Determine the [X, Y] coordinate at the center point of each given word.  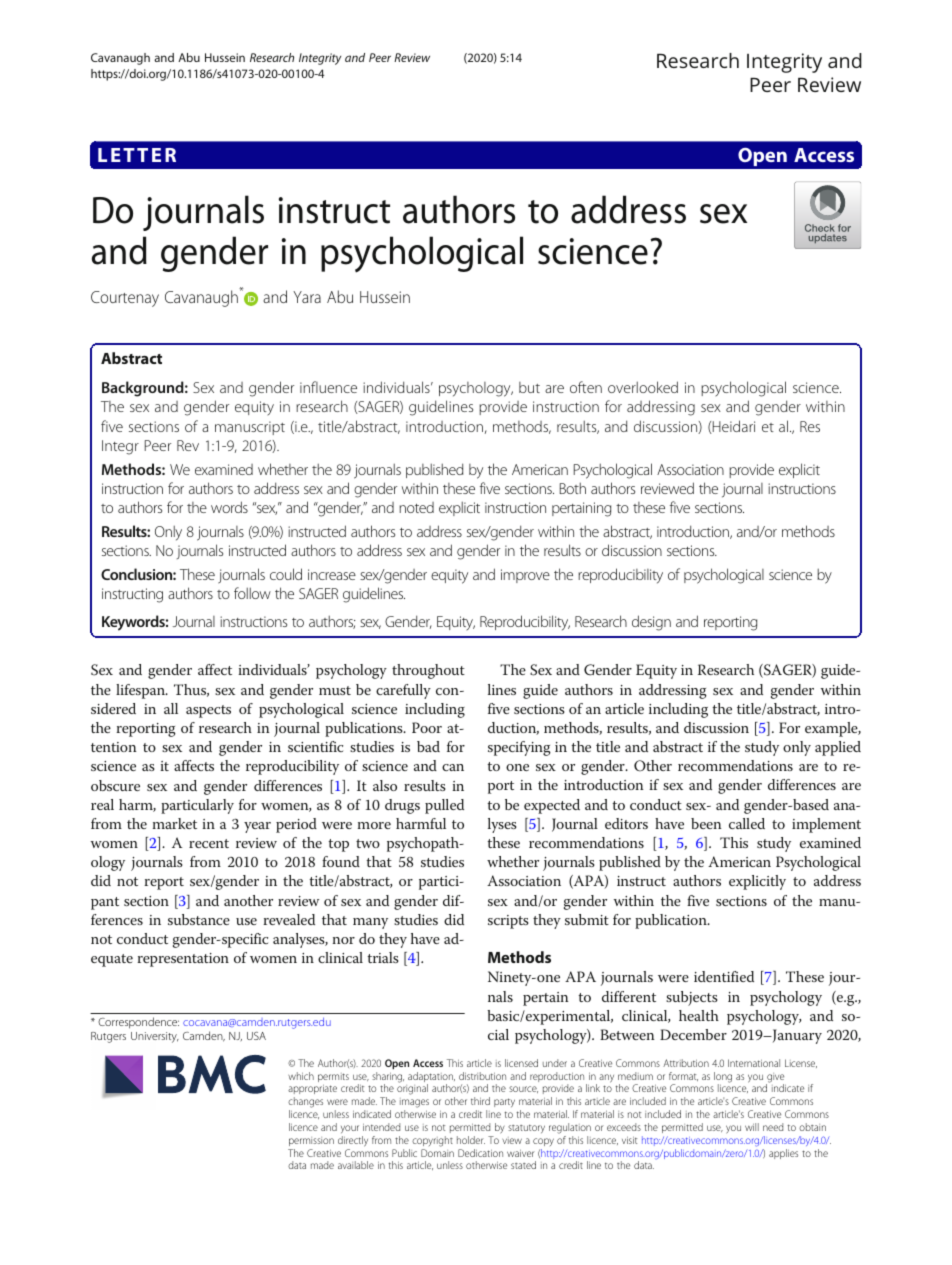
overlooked [643, 387]
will [752, 1127]
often [586, 387]
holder [471, 1140]
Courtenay [125, 299]
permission [311, 1141]
